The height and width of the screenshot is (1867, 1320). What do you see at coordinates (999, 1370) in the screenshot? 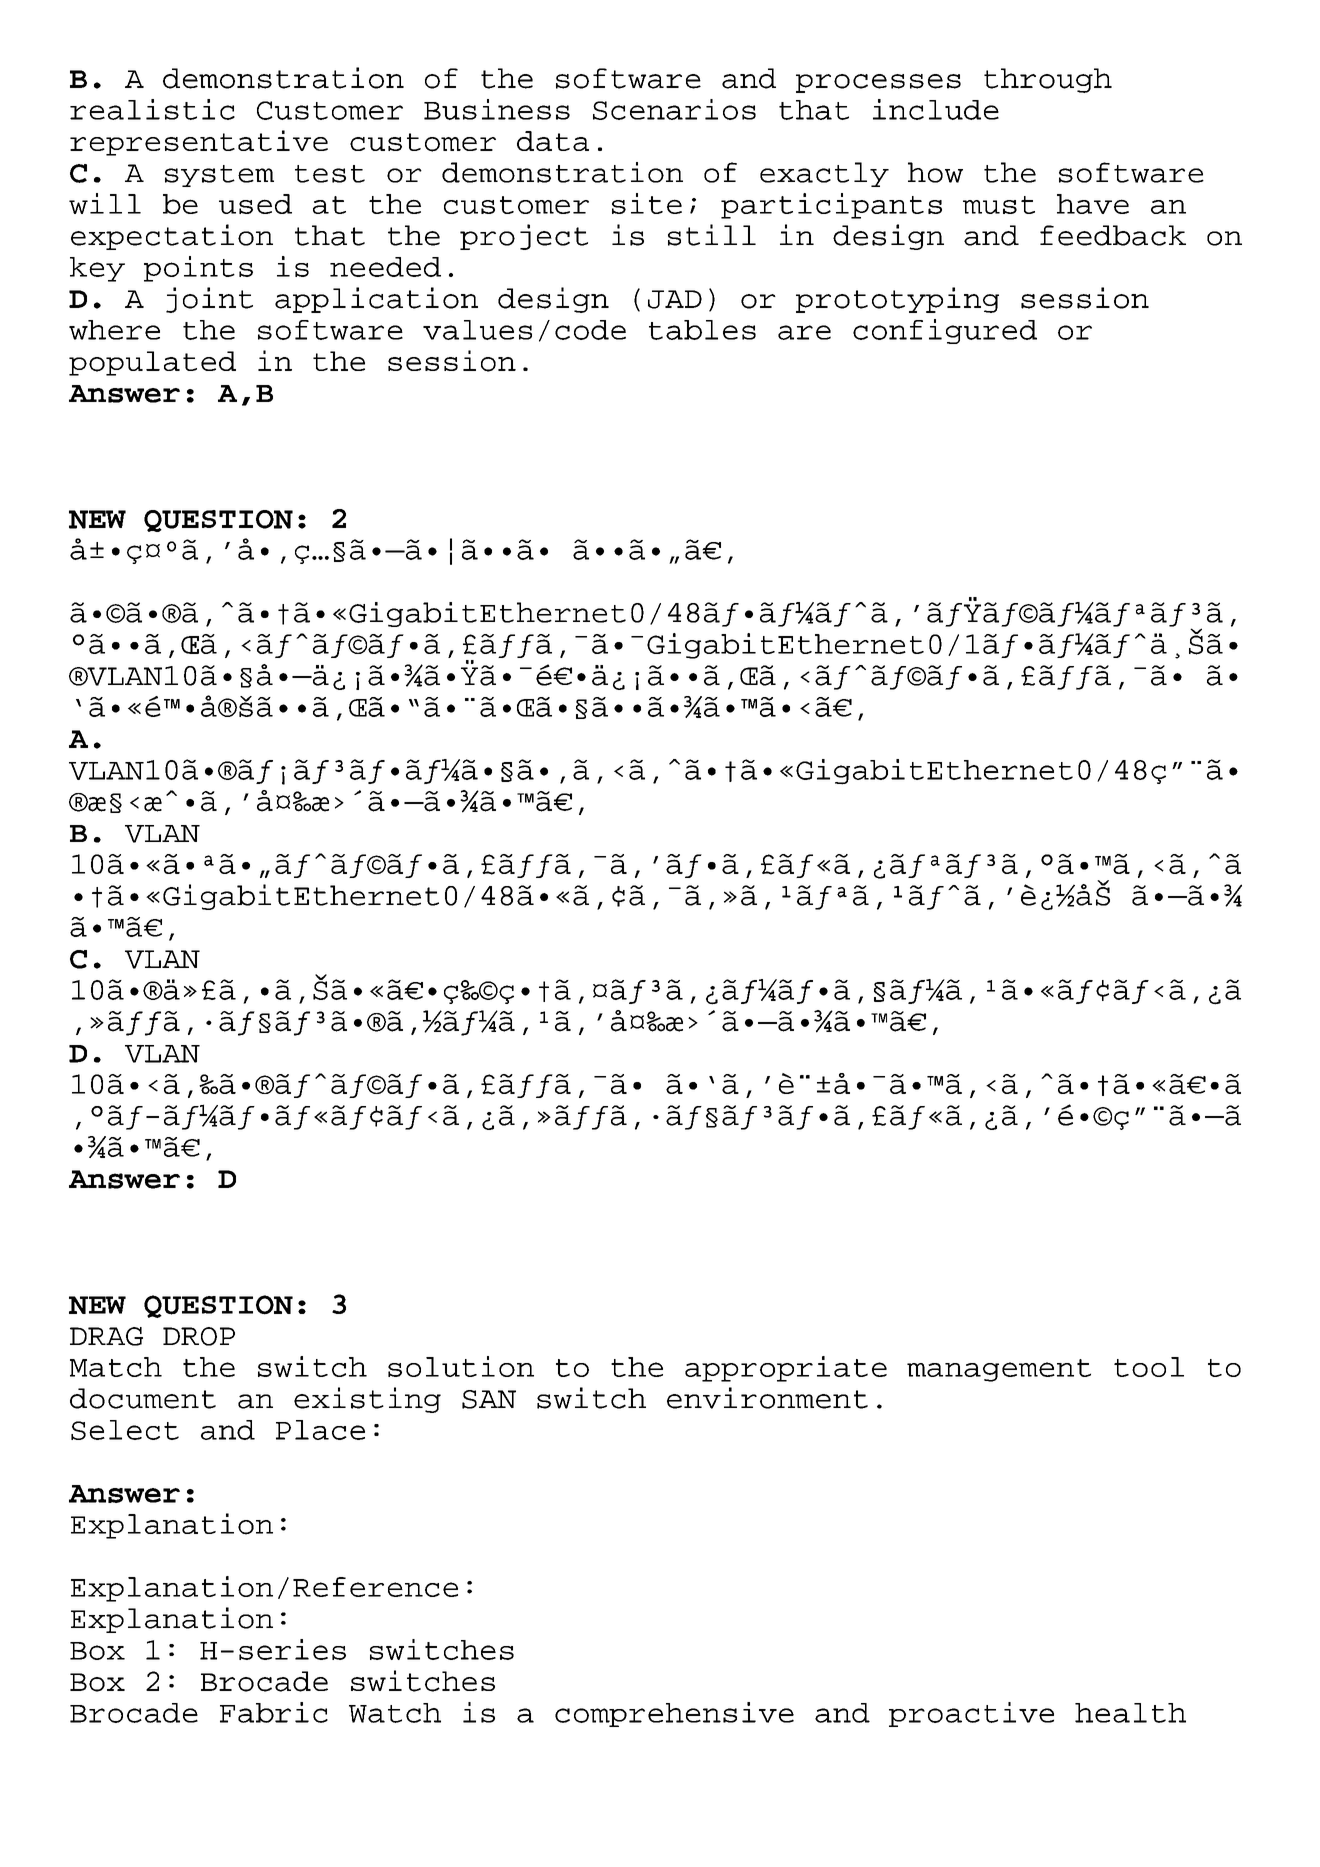
I see `management` at bounding box center [999, 1370].
